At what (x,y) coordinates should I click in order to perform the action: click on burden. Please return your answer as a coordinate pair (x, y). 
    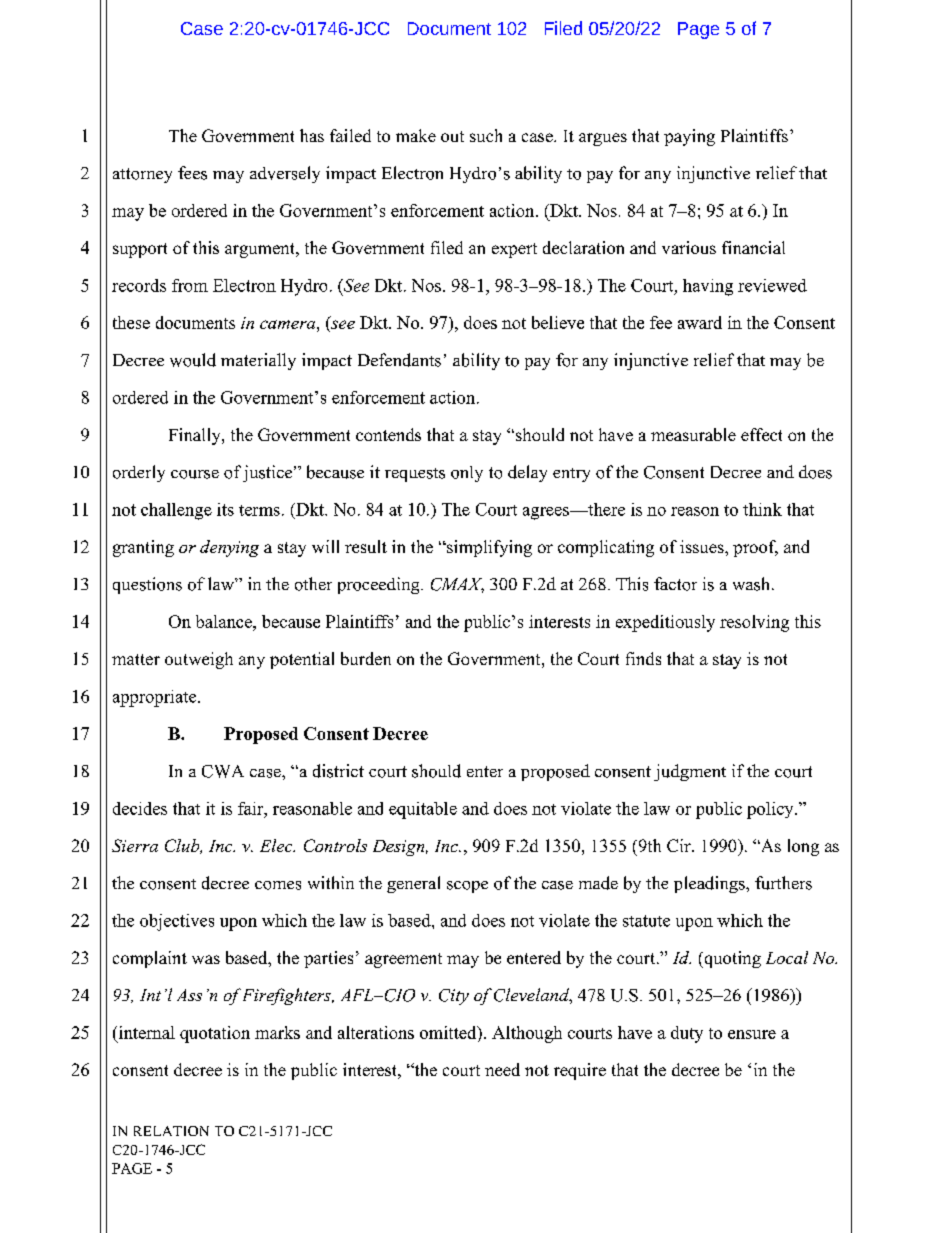
    Looking at the image, I should click on (366, 658).
